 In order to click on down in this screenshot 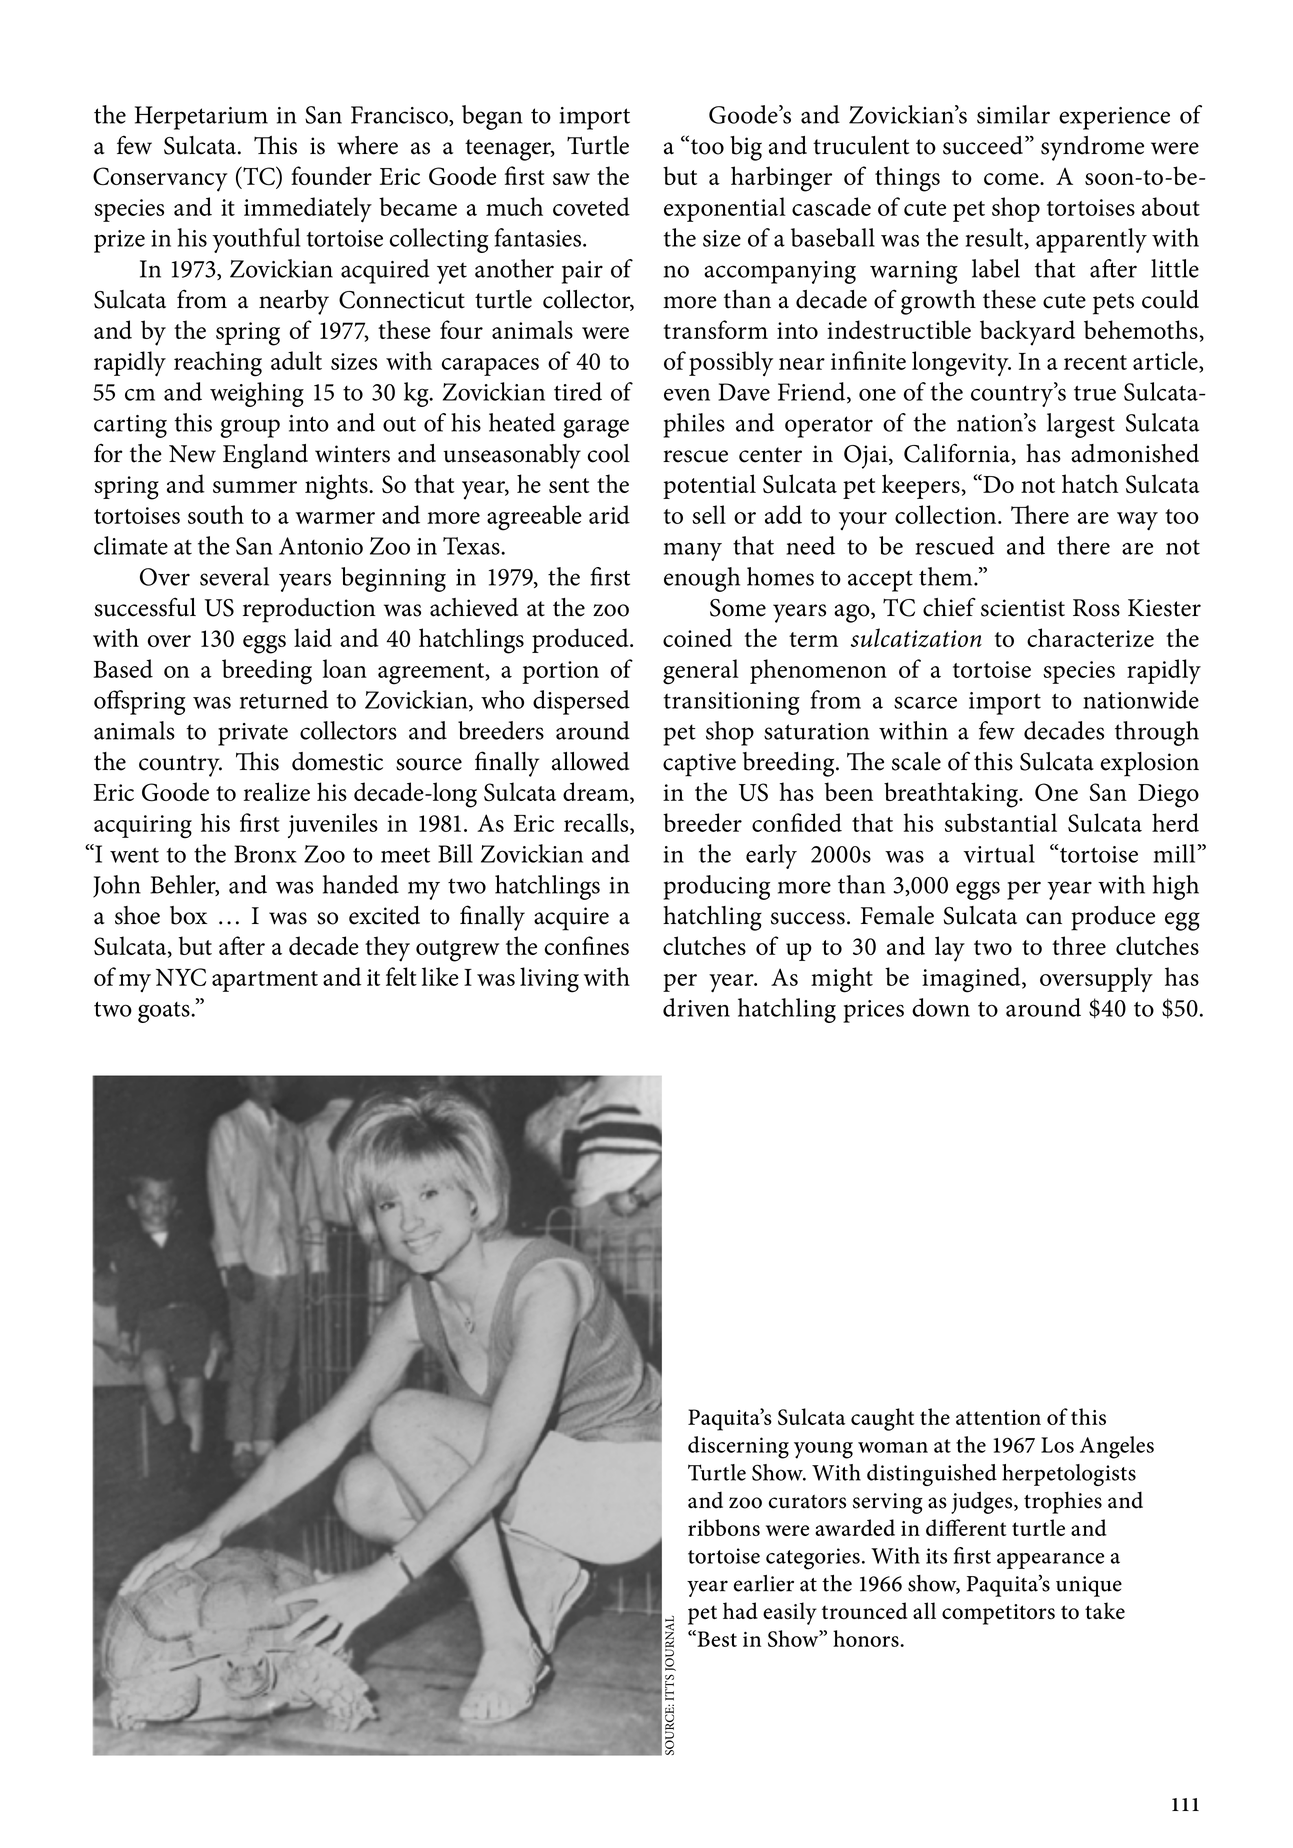, I will do `click(941, 1007)`.
